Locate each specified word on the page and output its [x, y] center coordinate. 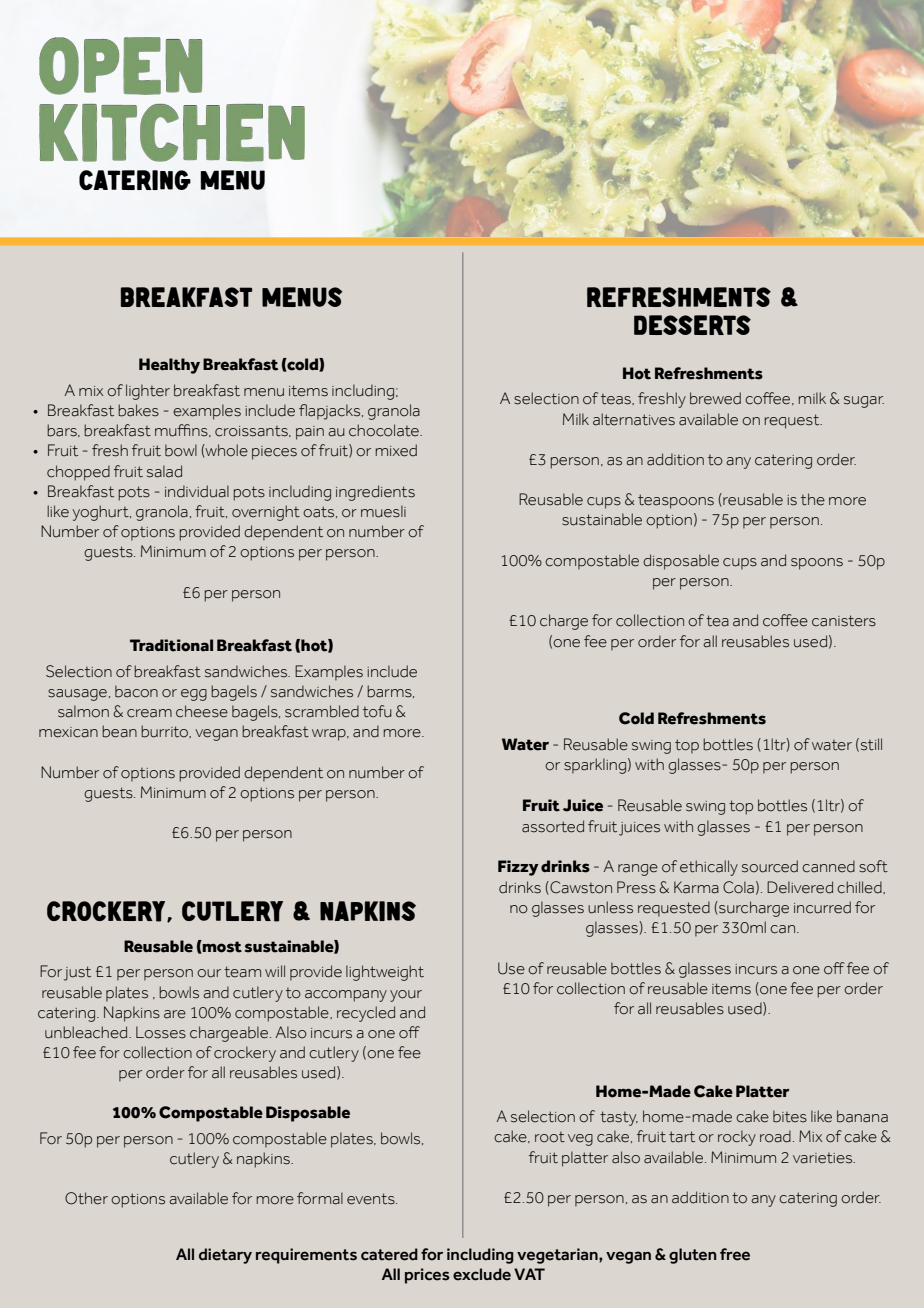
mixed [396, 450]
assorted [553, 826]
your [406, 996]
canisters [844, 621]
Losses [161, 1032]
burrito [166, 731]
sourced [770, 866]
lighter [148, 392]
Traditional [171, 645]
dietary [225, 1256]
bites [790, 1116]
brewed [715, 398]
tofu [377, 711]
